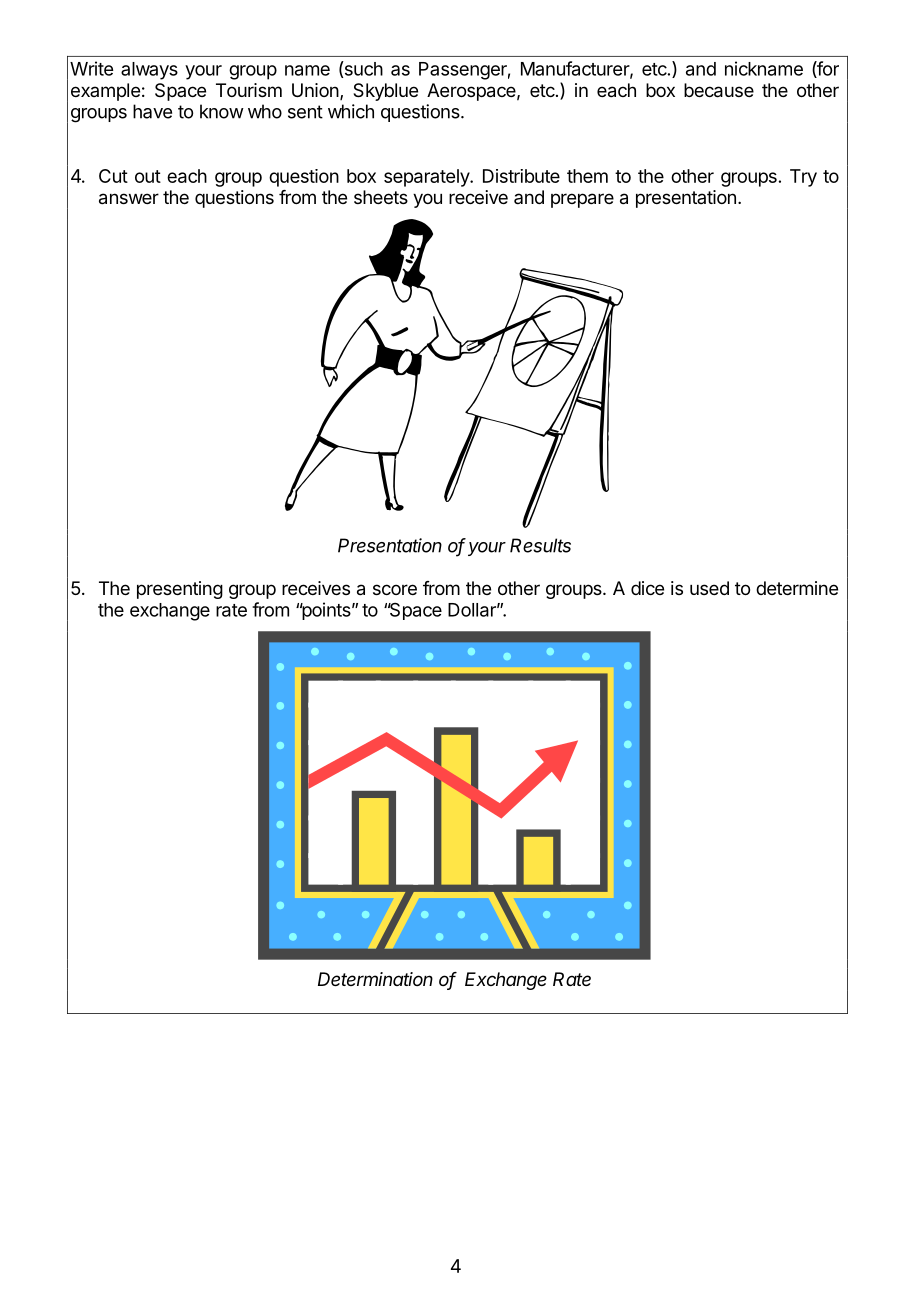 The image size is (924, 1308). Describe the element at coordinates (375, 979) in the document. I see `Determination` at that location.
